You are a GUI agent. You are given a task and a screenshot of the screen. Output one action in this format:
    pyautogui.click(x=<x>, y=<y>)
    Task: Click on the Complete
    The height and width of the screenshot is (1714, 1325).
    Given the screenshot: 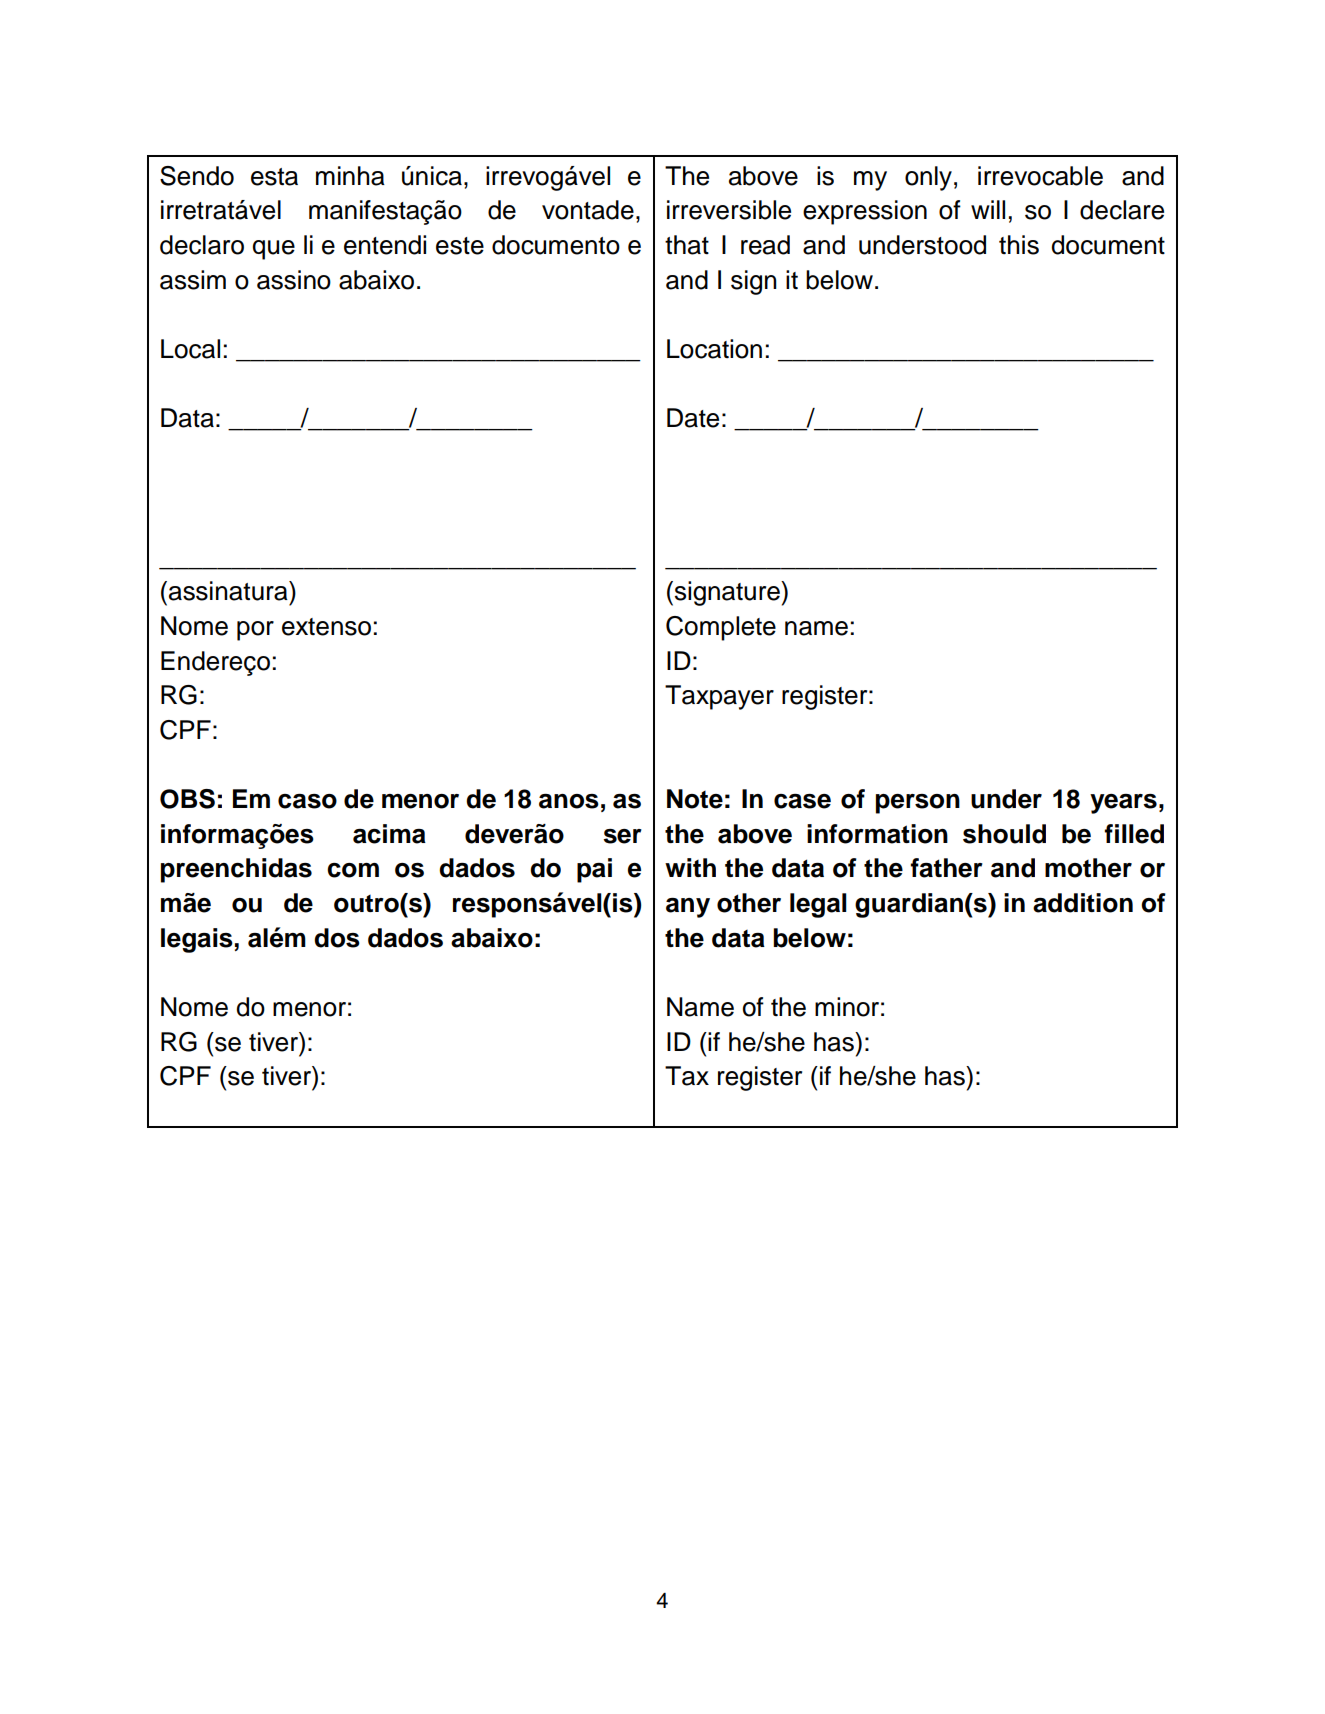 What is the action you would take?
    pyautogui.click(x=721, y=628)
